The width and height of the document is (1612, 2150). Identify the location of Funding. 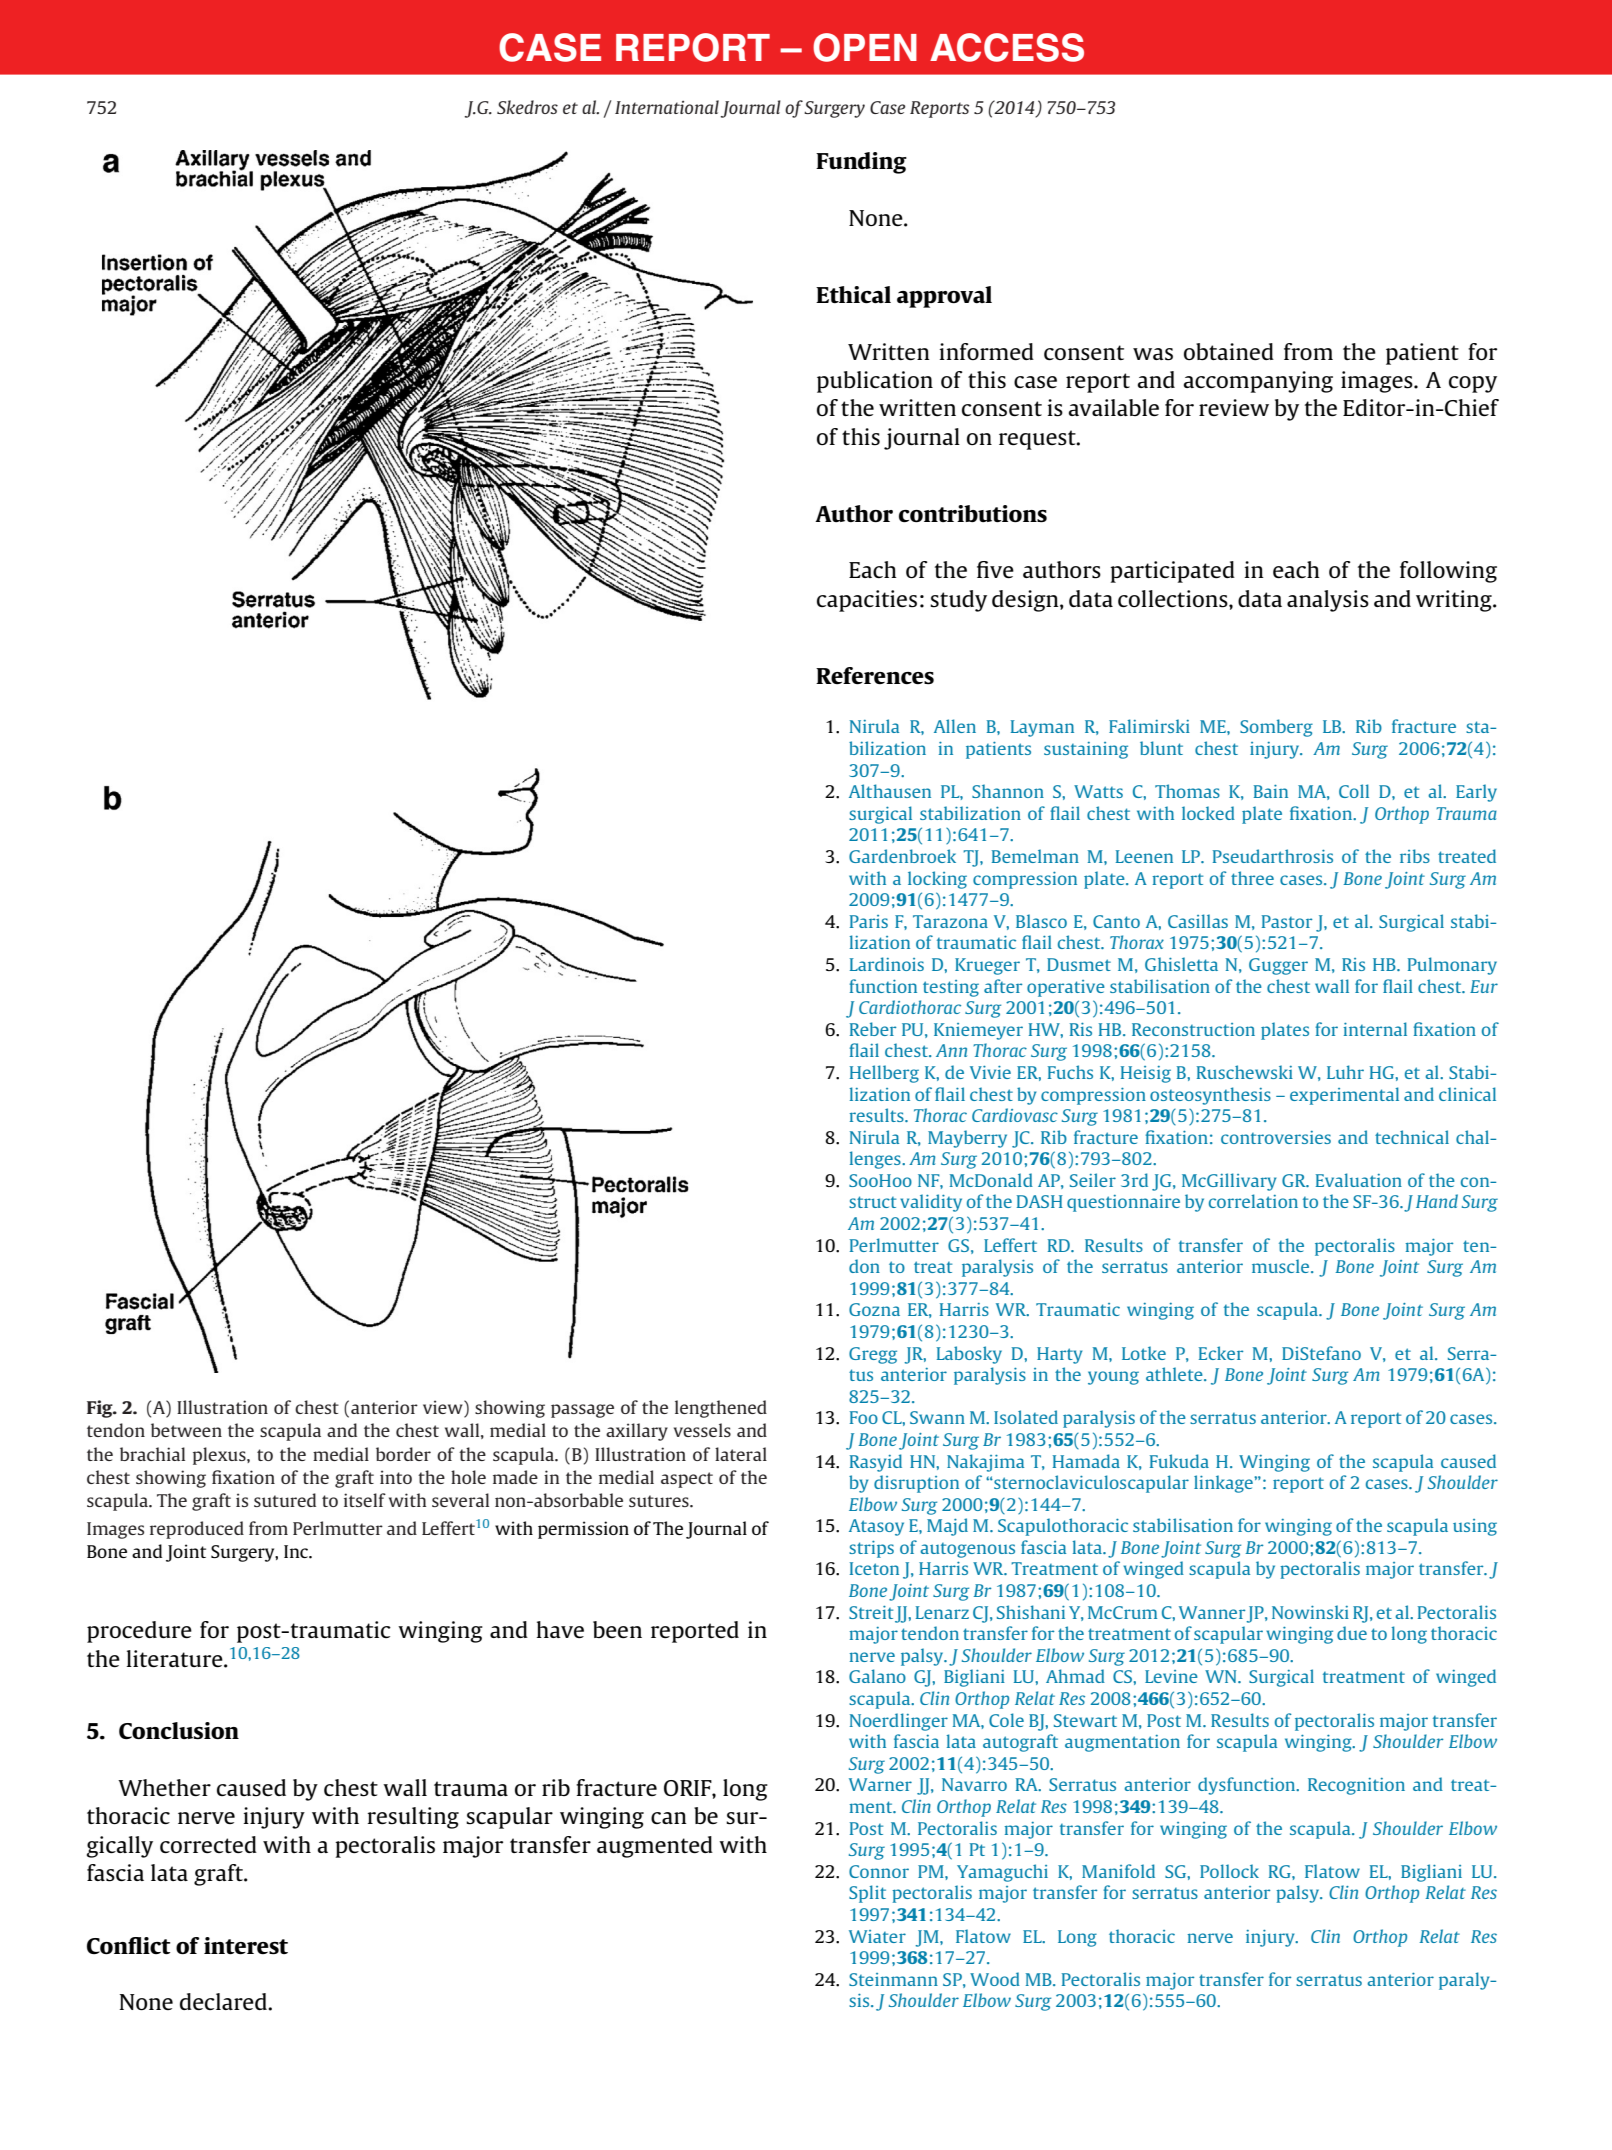
(861, 163).
